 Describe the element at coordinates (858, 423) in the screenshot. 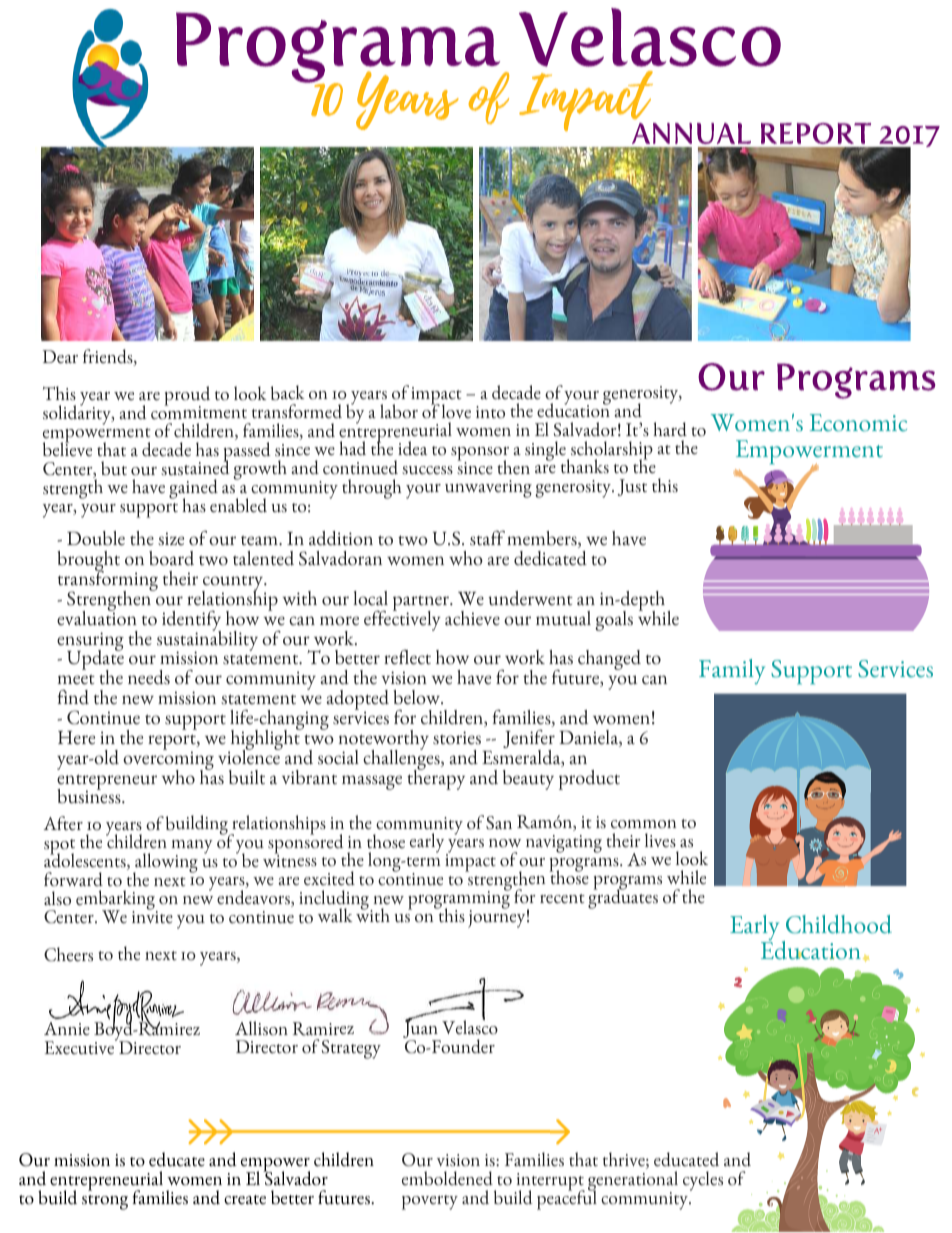

I see `Economic` at that location.
